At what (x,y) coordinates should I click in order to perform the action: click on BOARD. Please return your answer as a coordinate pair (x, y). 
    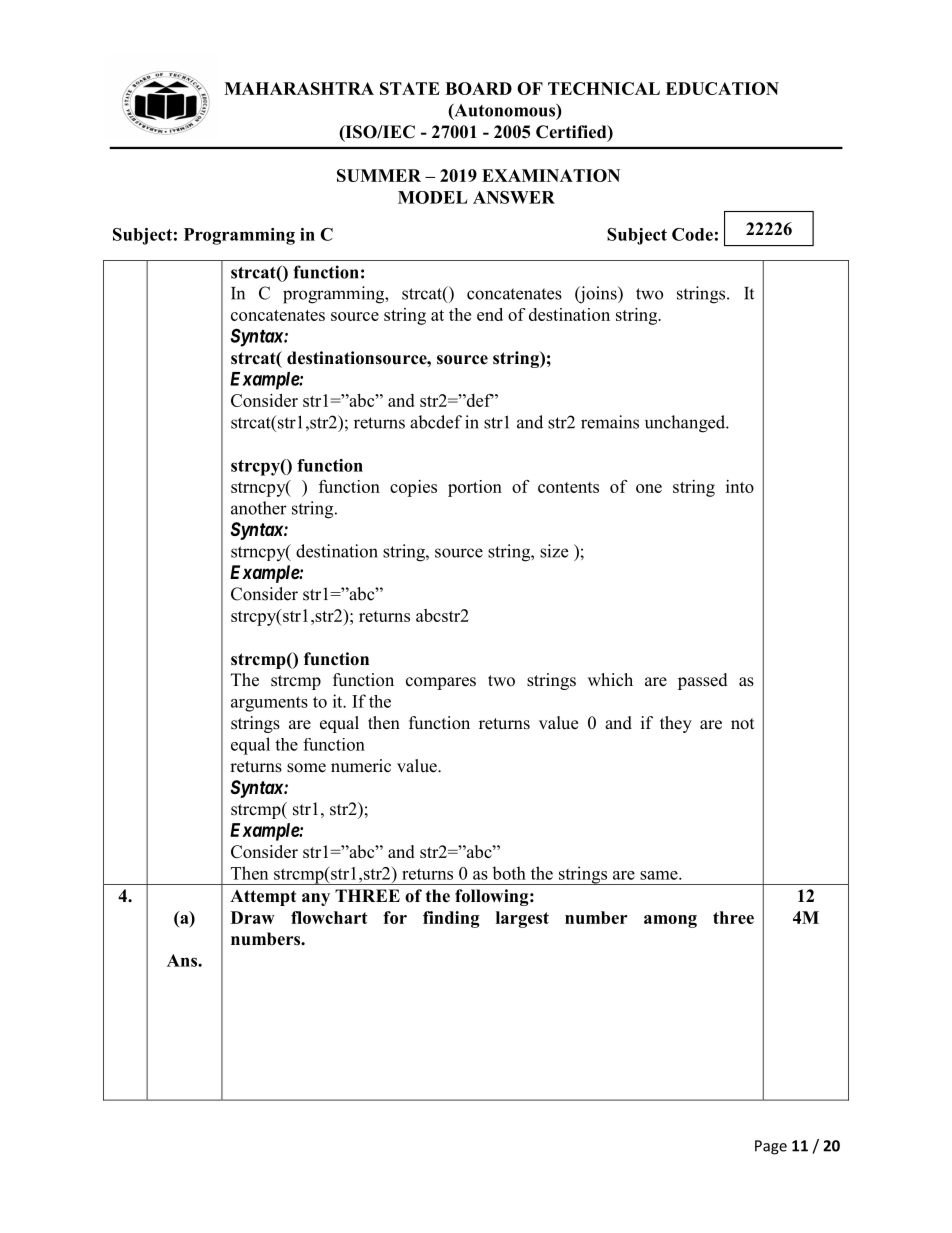
    Looking at the image, I should click on (478, 88).
